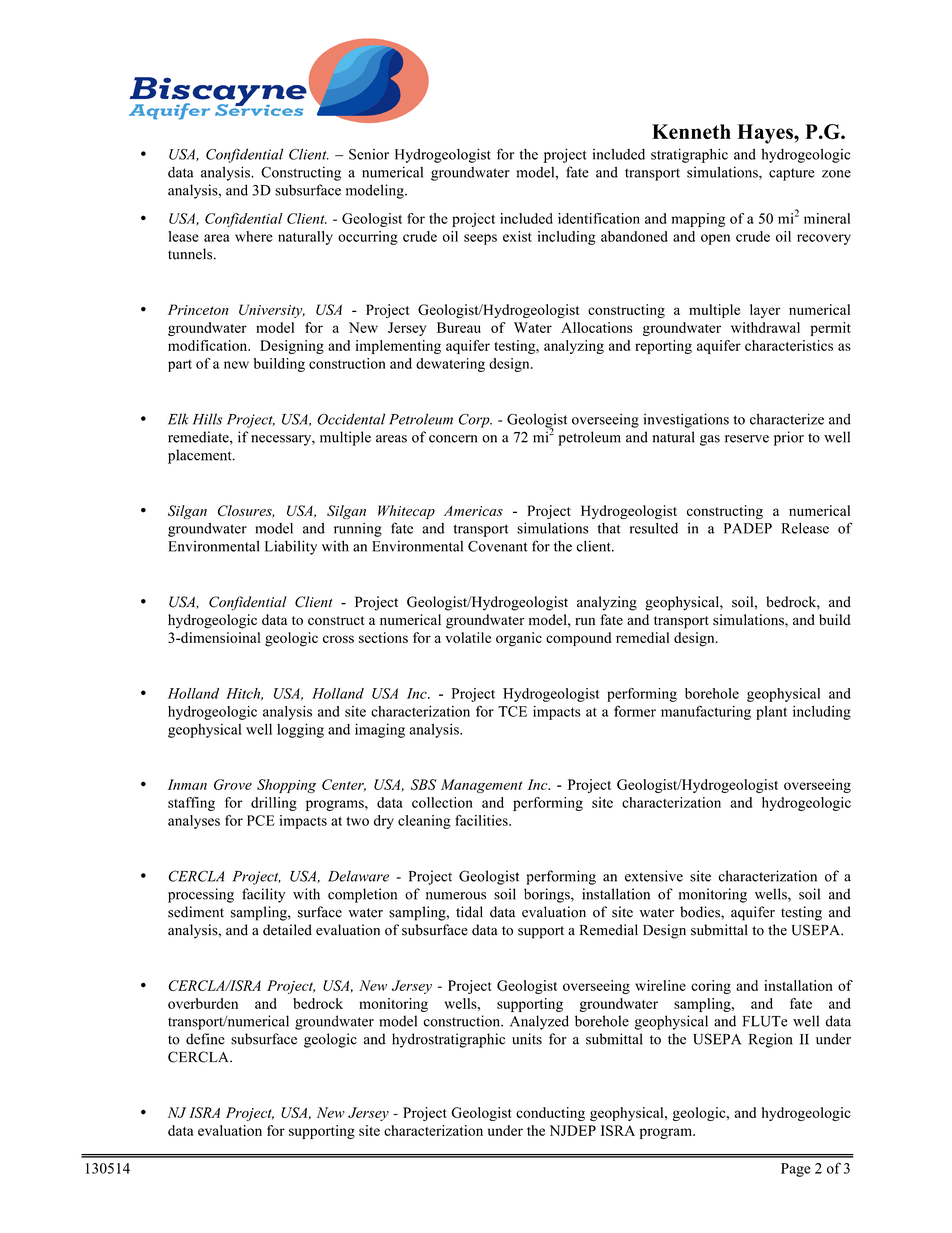  What do you see at coordinates (771, 713) in the document?
I see `plant` at bounding box center [771, 713].
